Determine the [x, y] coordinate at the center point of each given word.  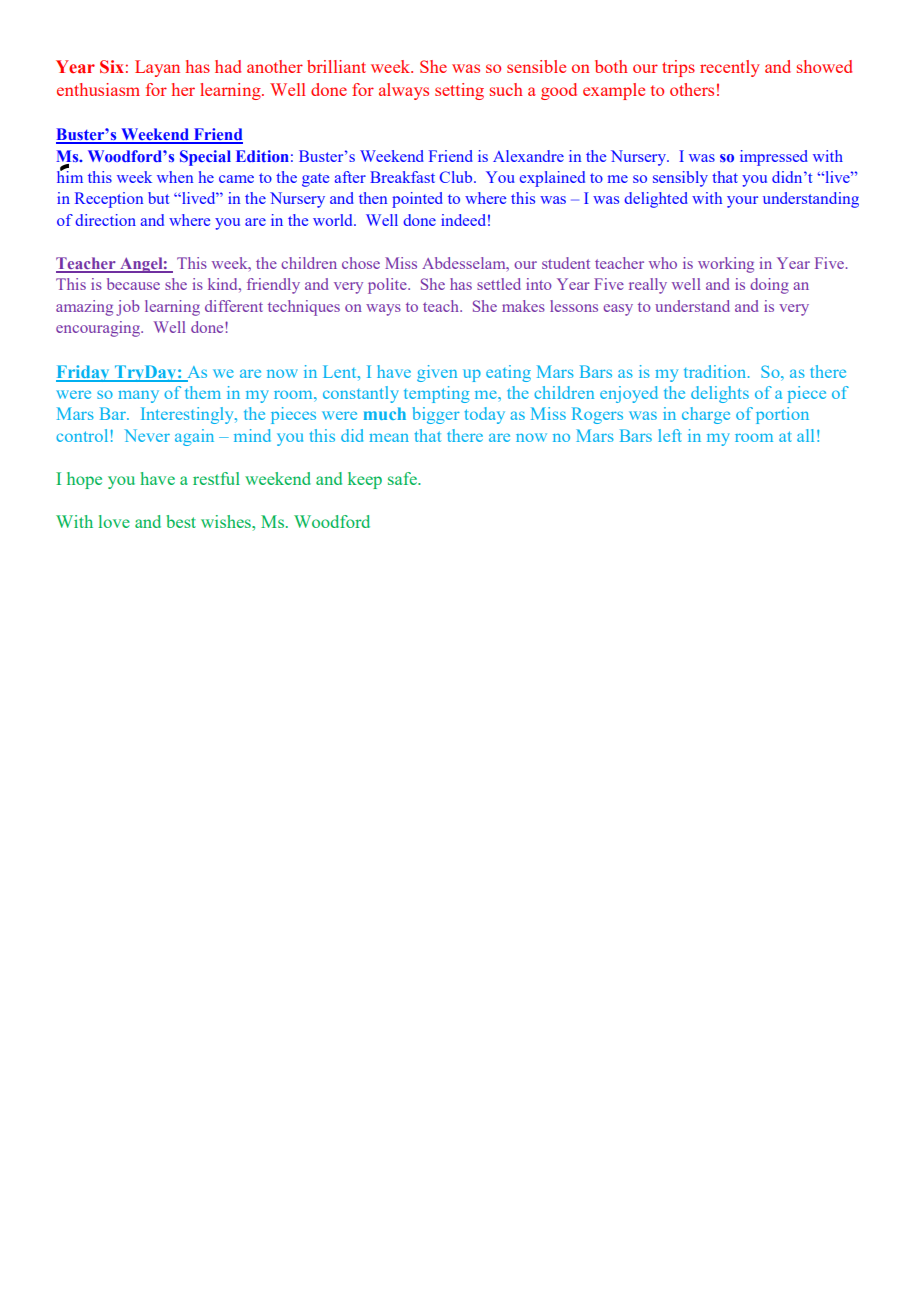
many [138, 396]
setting [459, 91]
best [181, 521]
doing [769, 286]
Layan [157, 68]
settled [499, 284]
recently [730, 68]
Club [457, 177]
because [133, 284]
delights [720, 394]
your [742, 202]
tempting [437, 394]
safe [403, 478]
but [158, 198]
